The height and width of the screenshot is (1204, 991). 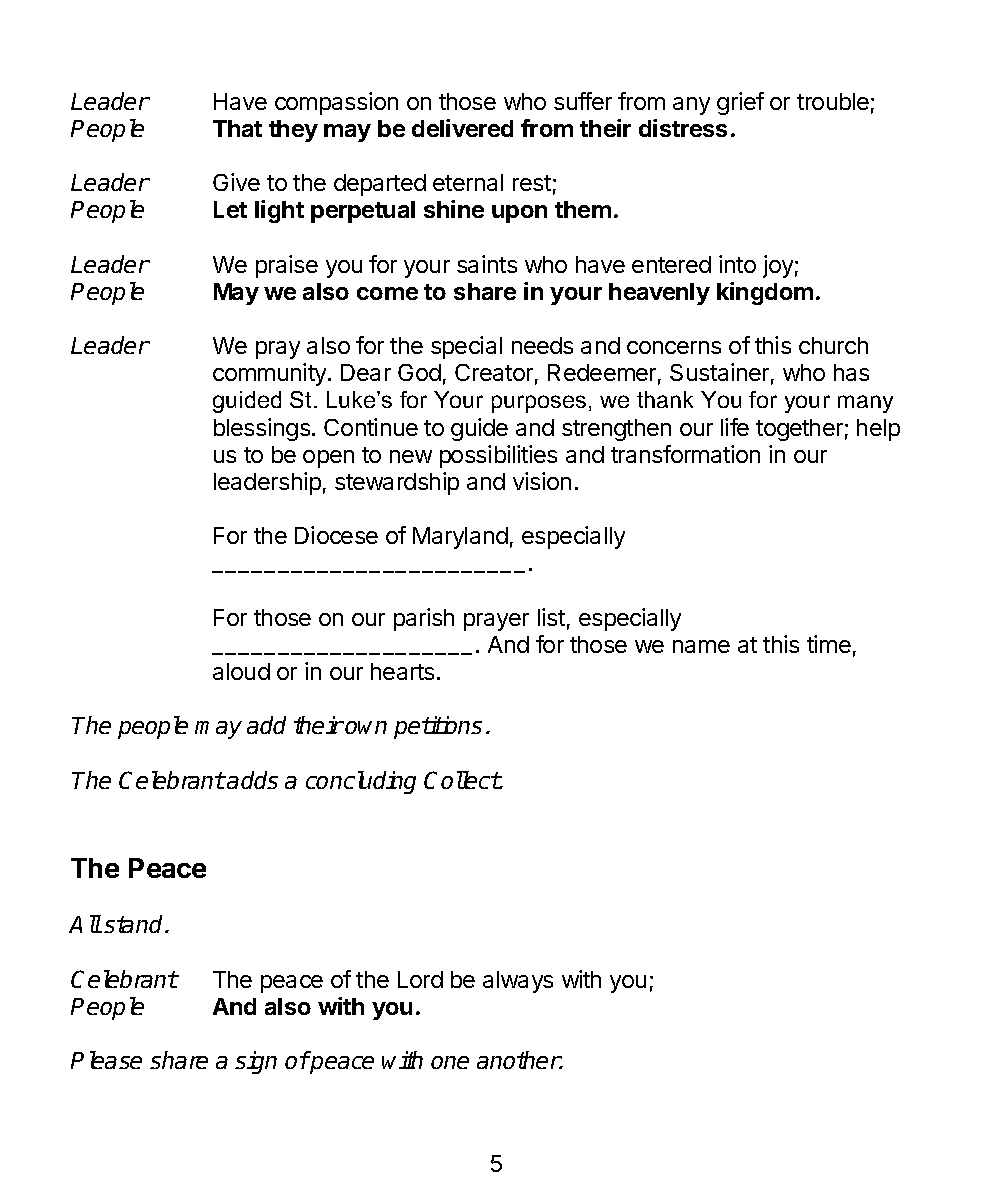 What do you see at coordinates (450, 1062) in the screenshot?
I see `one` at bounding box center [450, 1062].
